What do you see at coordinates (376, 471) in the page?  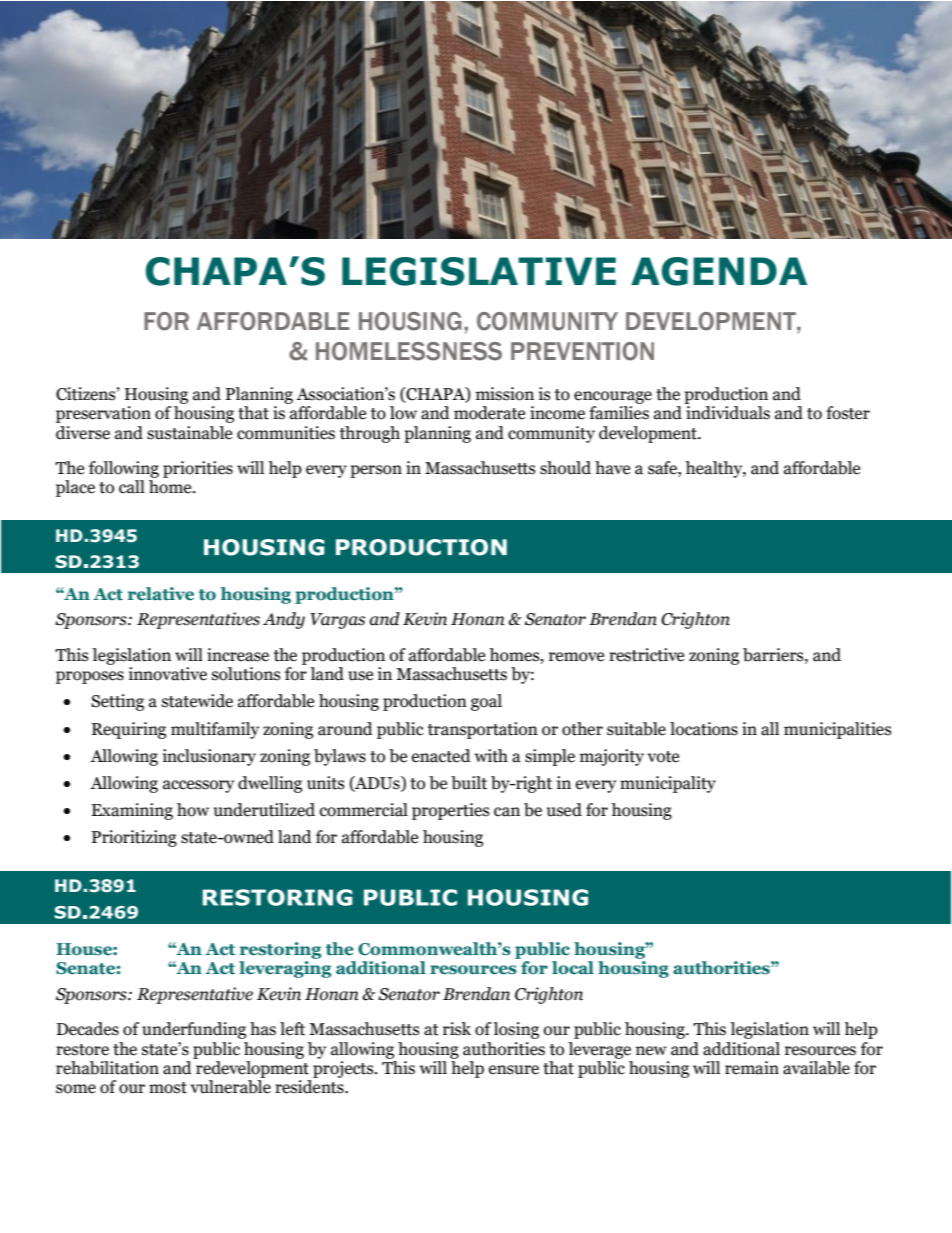 I see `person` at bounding box center [376, 471].
